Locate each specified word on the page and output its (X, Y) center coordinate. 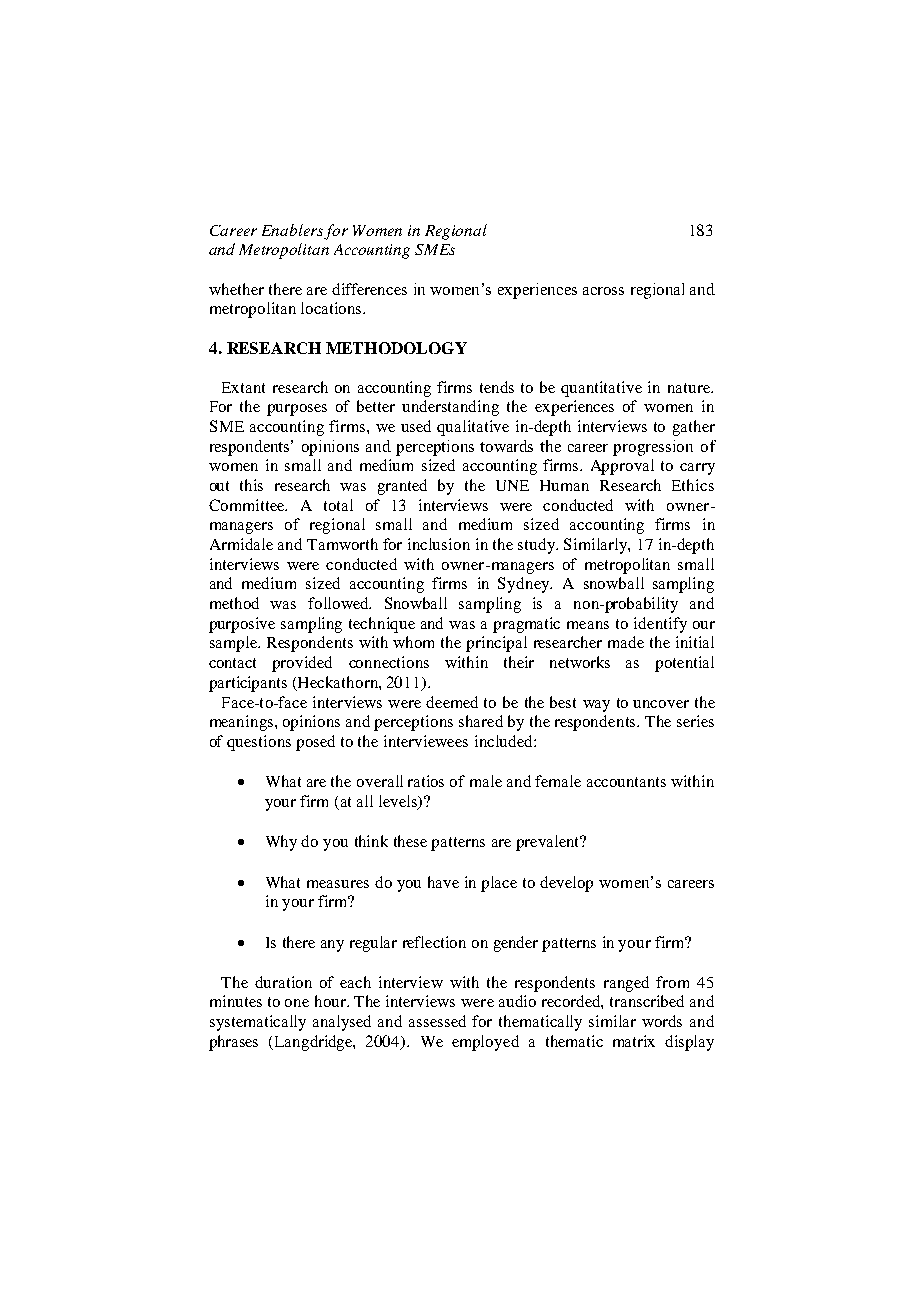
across (603, 291)
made (626, 642)
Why (281, 843)
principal (496, 644)
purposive (242, 625)
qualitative (473, 428)
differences (369, 289)
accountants (626, 782)
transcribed (647, 1001)
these (410, 841)
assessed (437, 1021)
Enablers (292, 230)
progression (653, 448)
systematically (258, 1023)
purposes (297, 410)
